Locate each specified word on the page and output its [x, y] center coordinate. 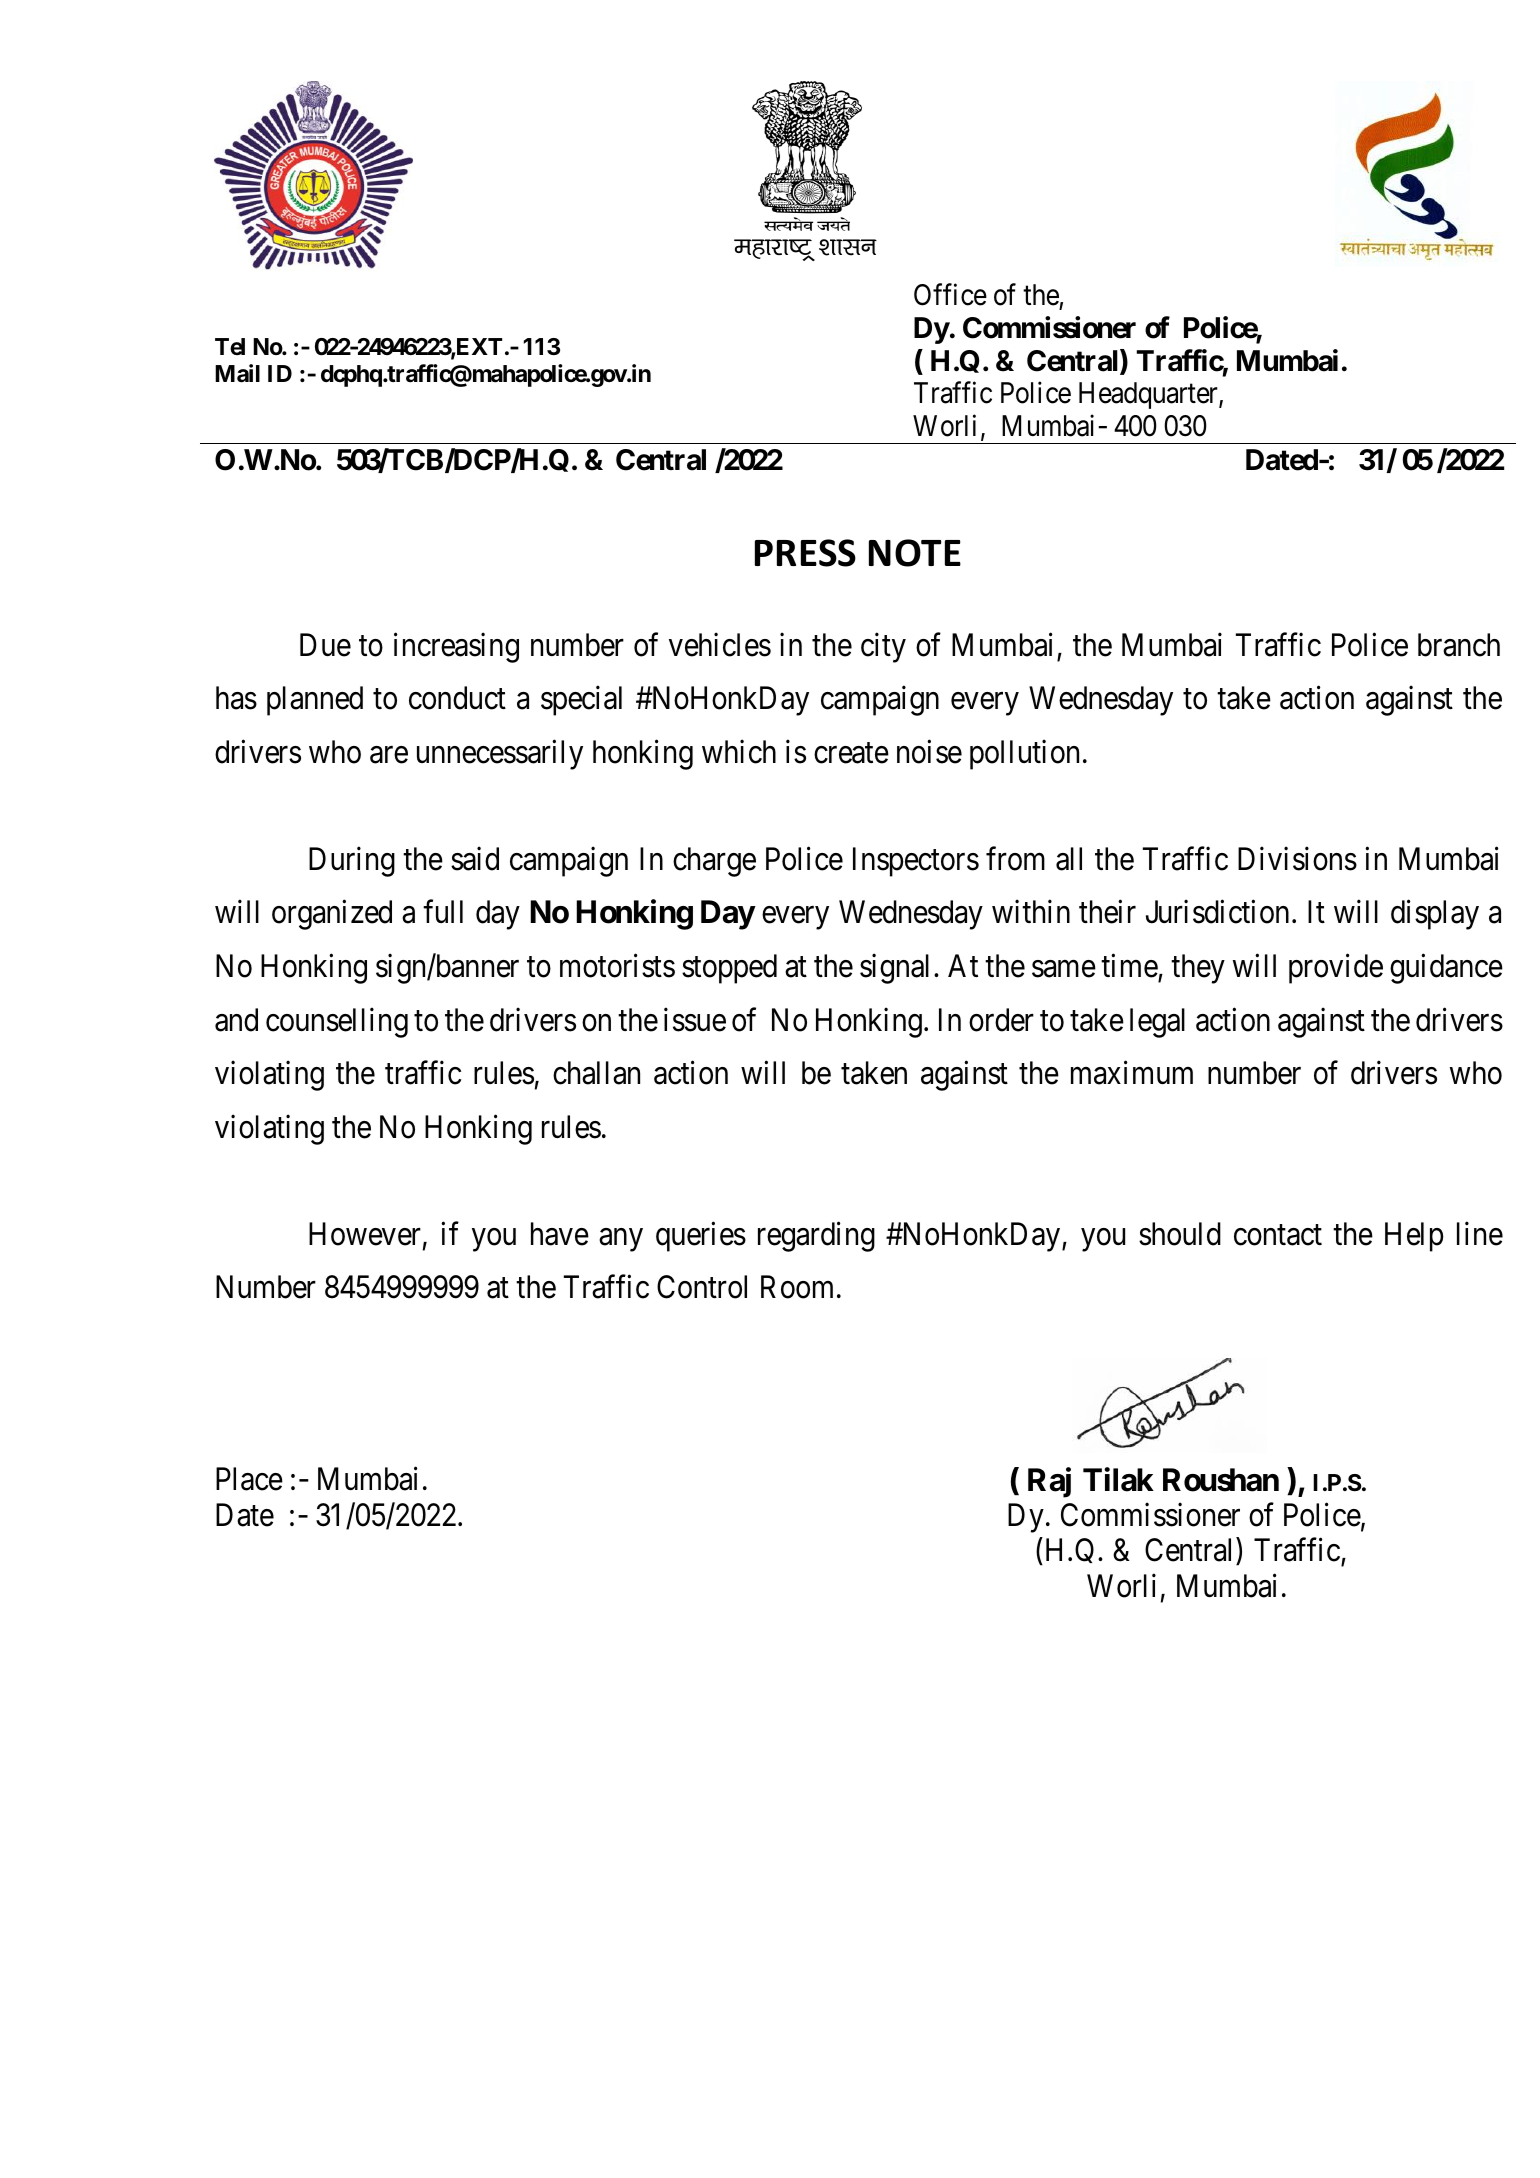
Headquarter [1149, 395]
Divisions [1297, 859]
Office [950, 294]
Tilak [1118, 1479]
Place [249, 1479]
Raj [1049, 1482]
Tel [230, 346]
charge [714, 862]
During [352, 862]
